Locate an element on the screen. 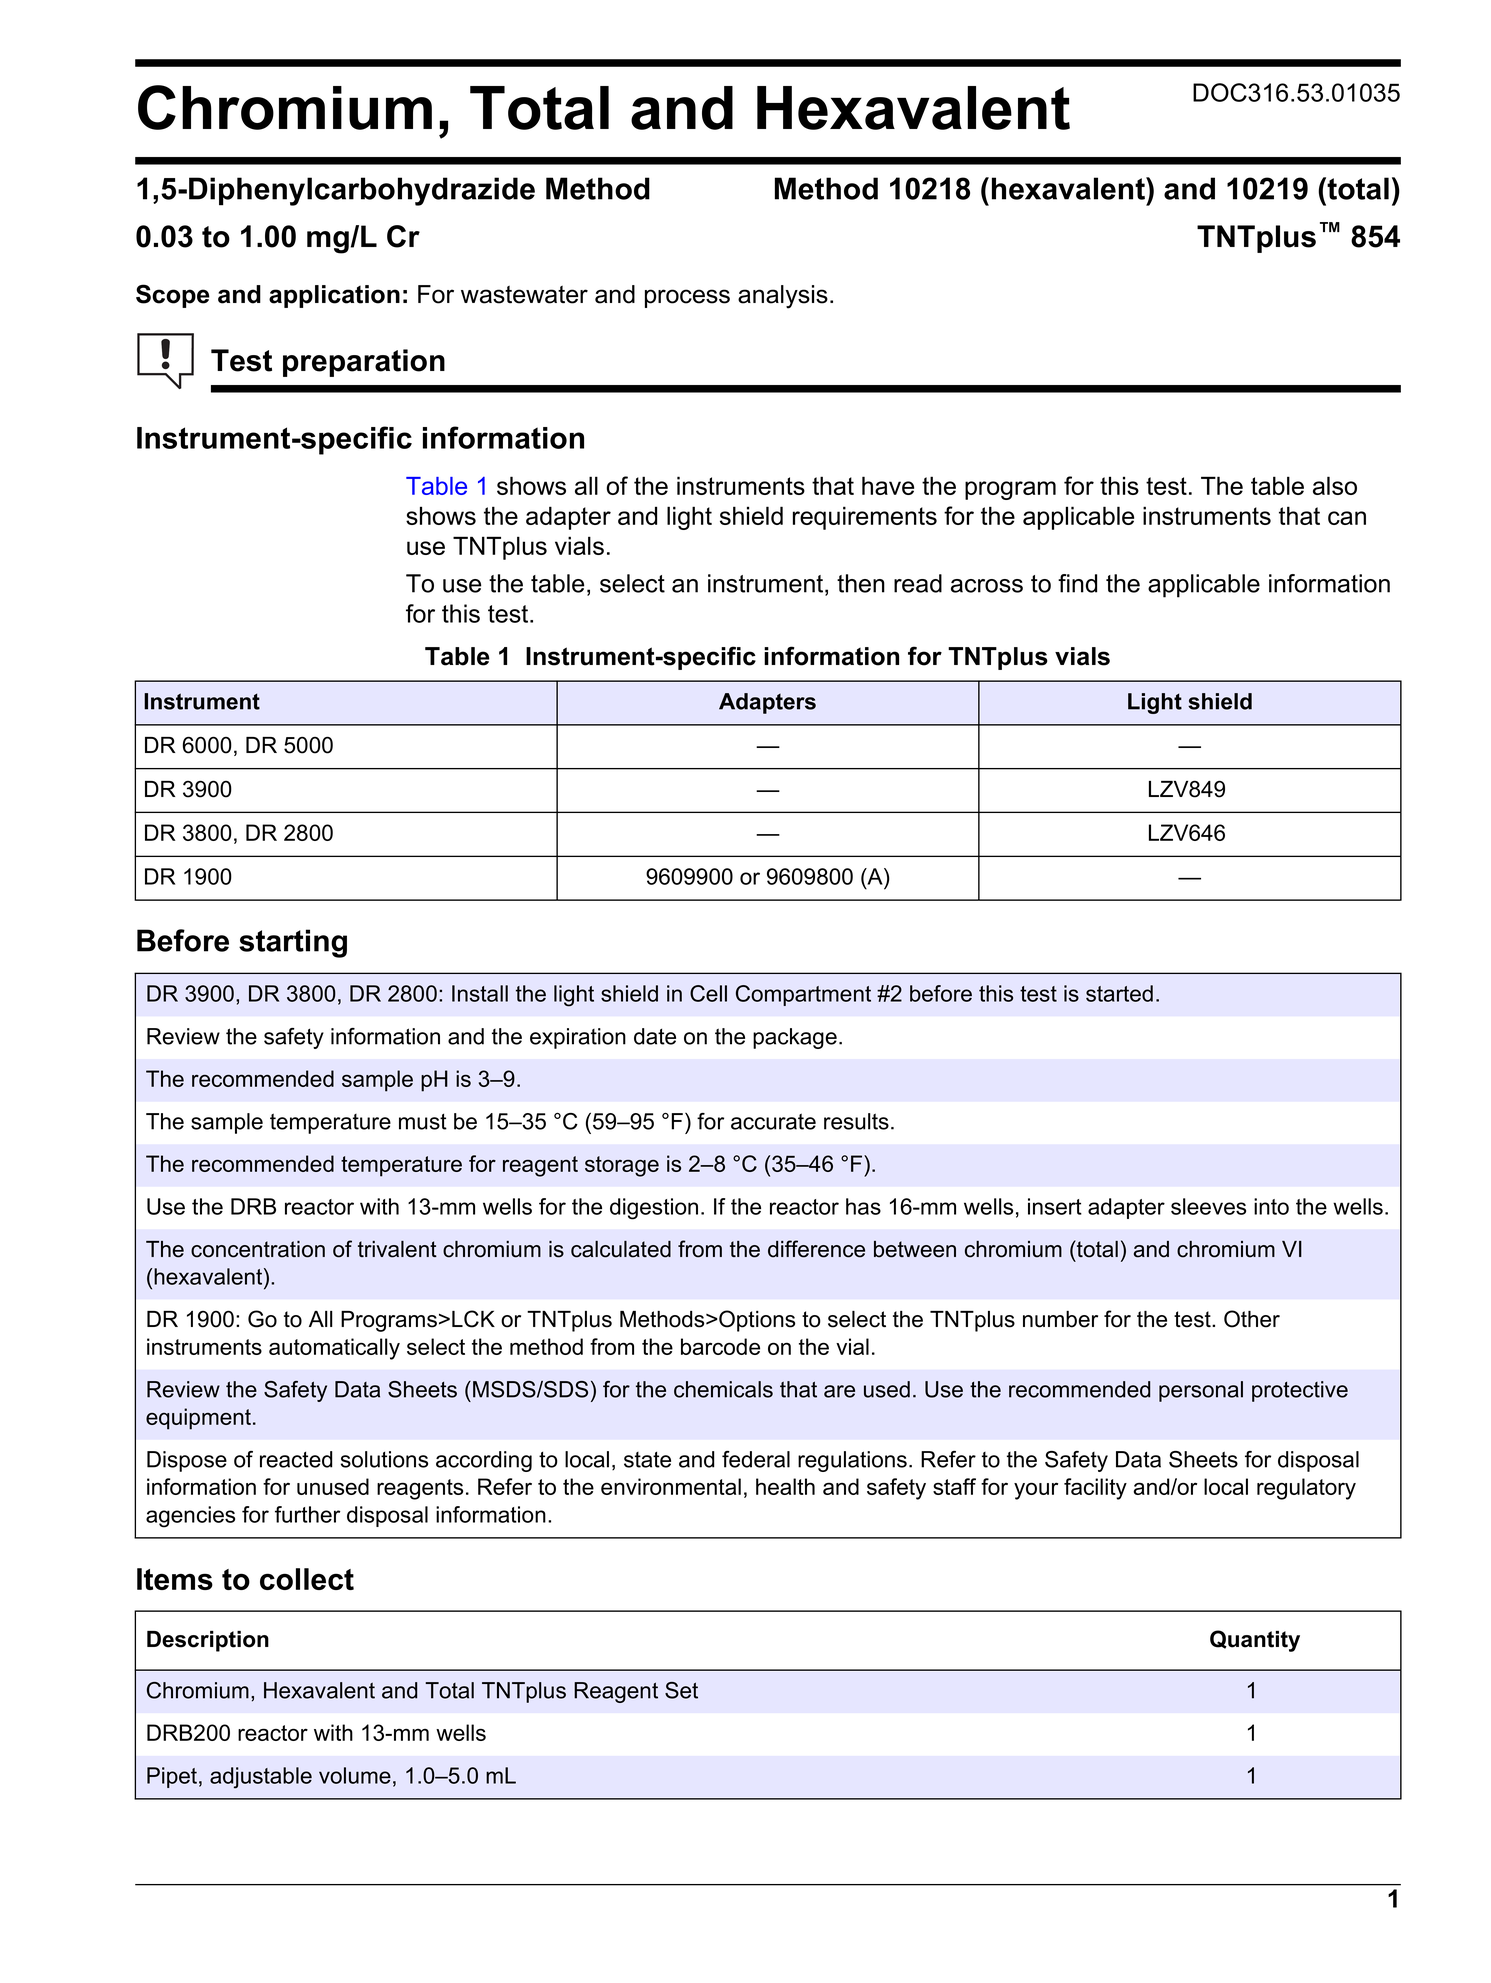 The image size is (1491, 1983). Set is located at coordinates (681, 1690).
